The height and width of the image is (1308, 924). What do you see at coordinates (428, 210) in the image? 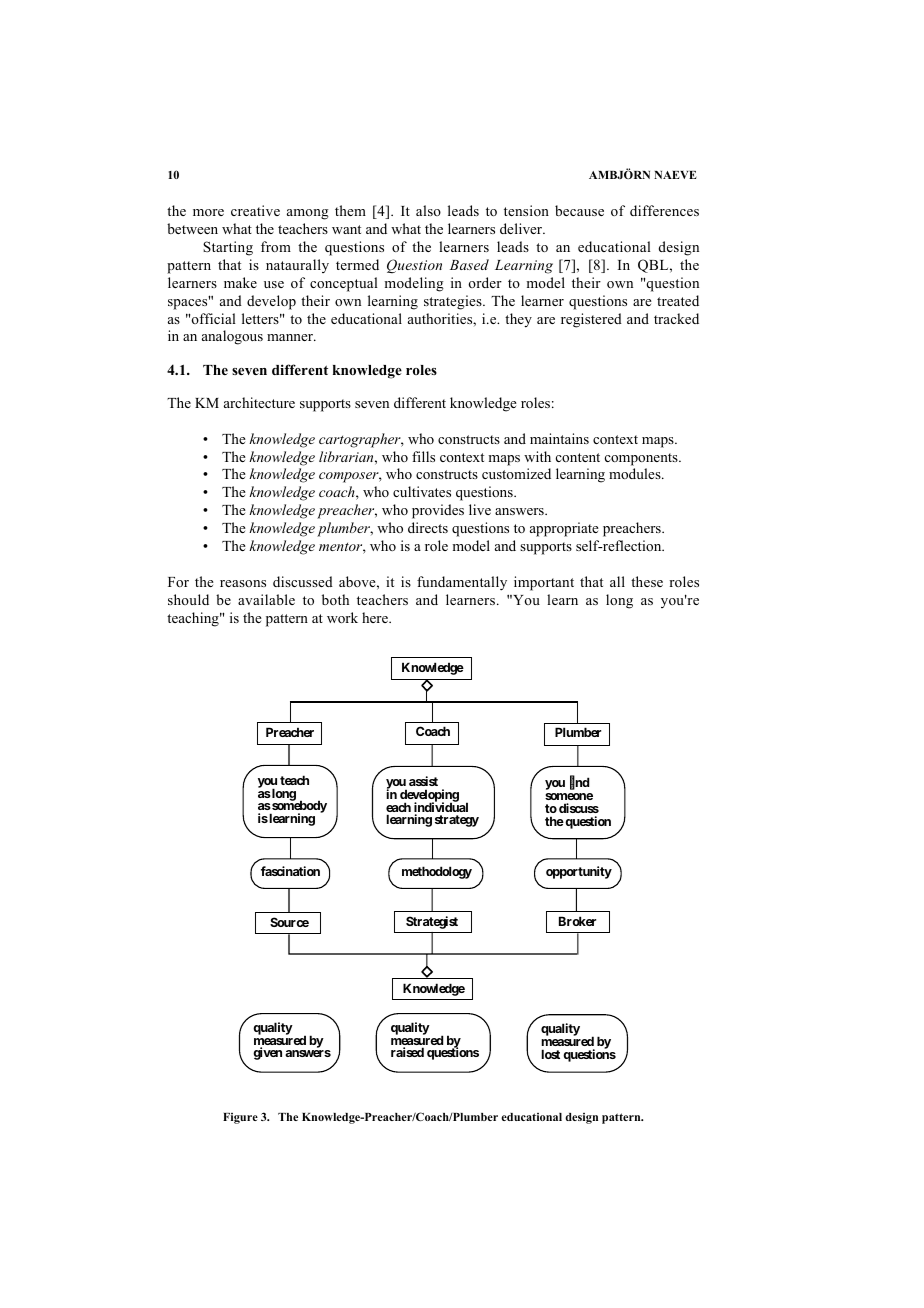
I see `also` at bounding box center [428, 210].
